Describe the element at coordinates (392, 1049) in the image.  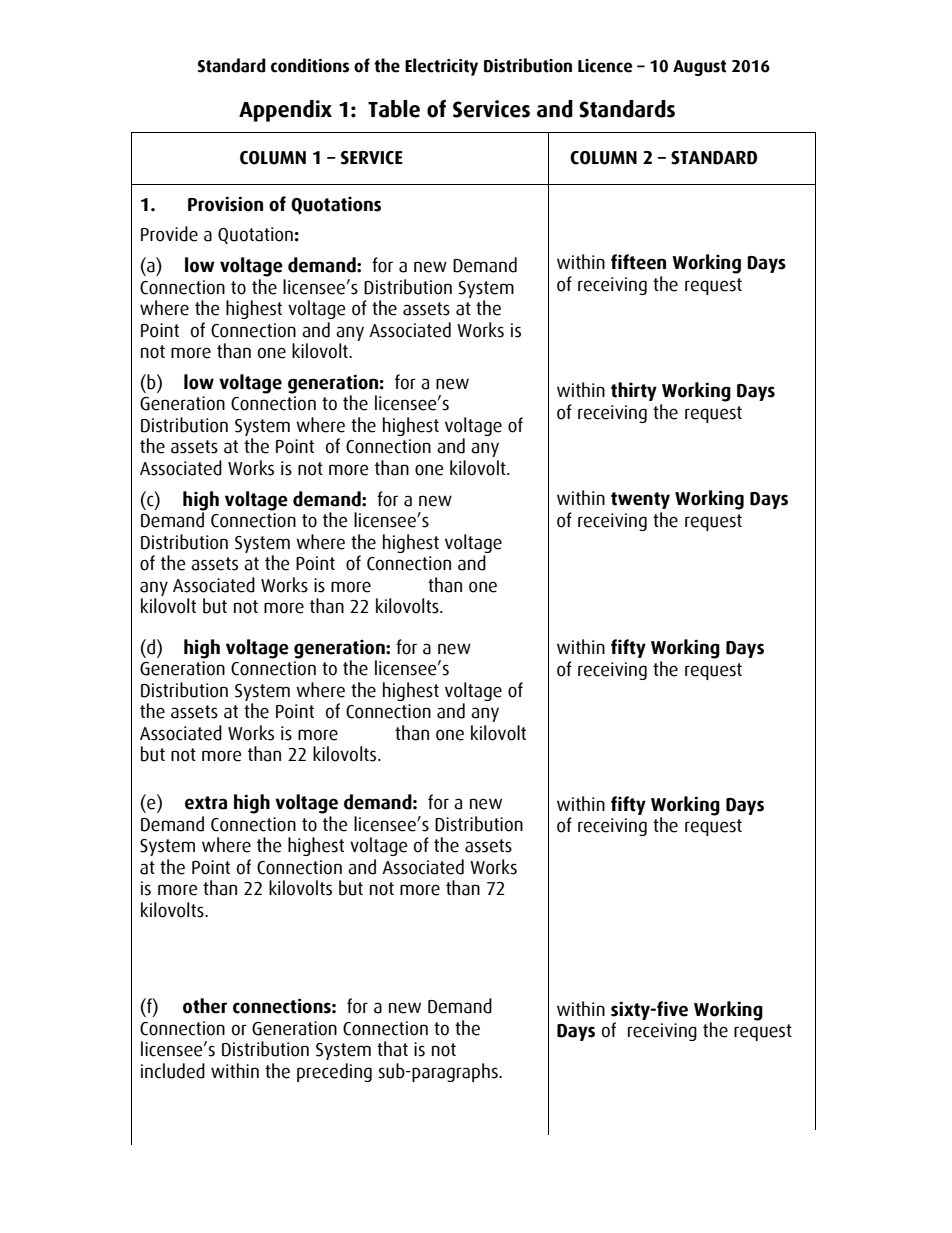
I see `that` at that location.
